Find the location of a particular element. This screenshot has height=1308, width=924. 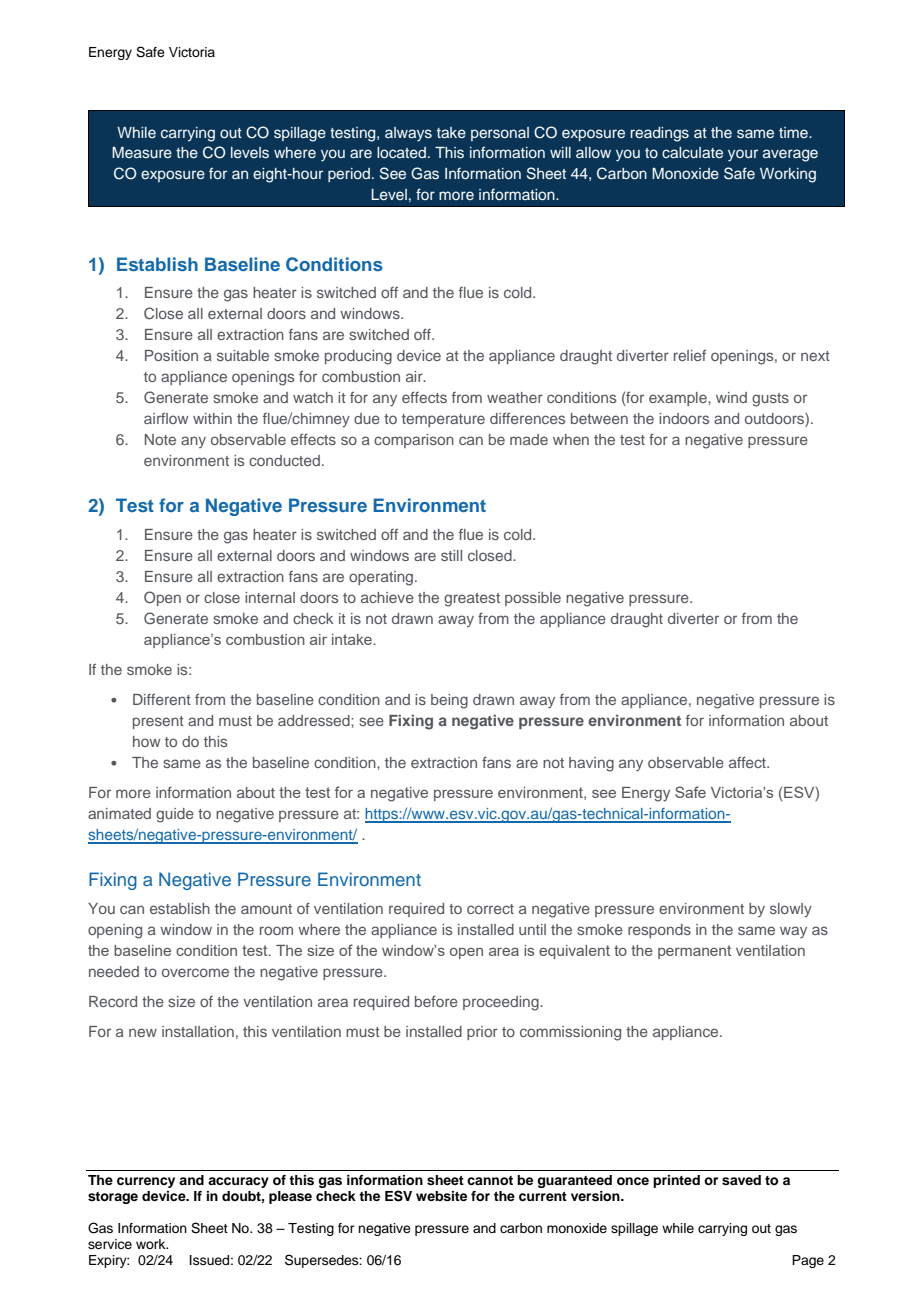

personal is located at coordinates (500, 134).
